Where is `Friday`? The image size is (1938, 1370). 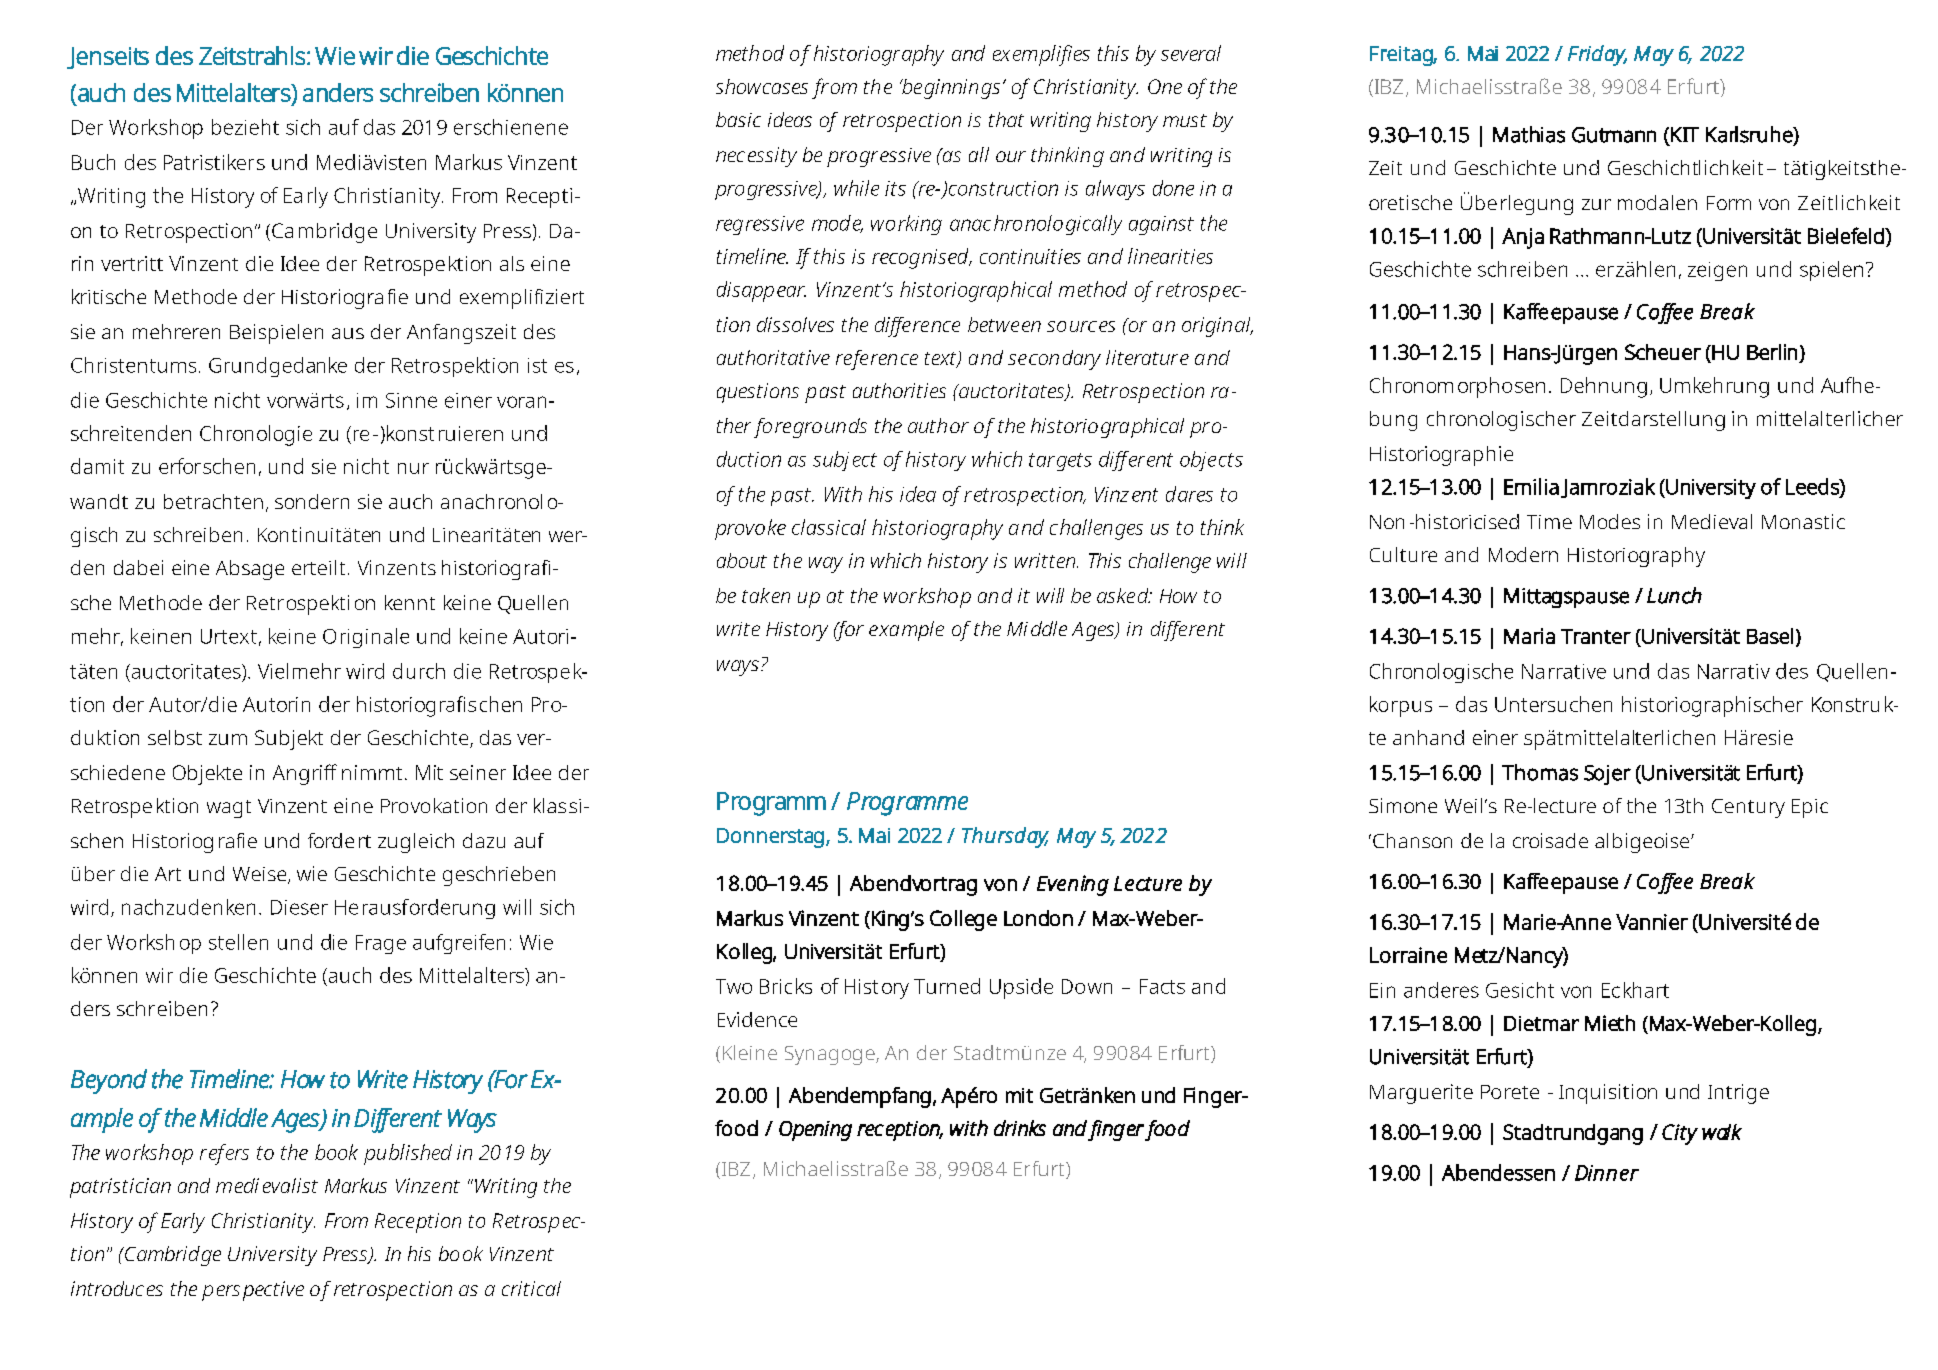
Friday is located at coordinates (1597, 55).
